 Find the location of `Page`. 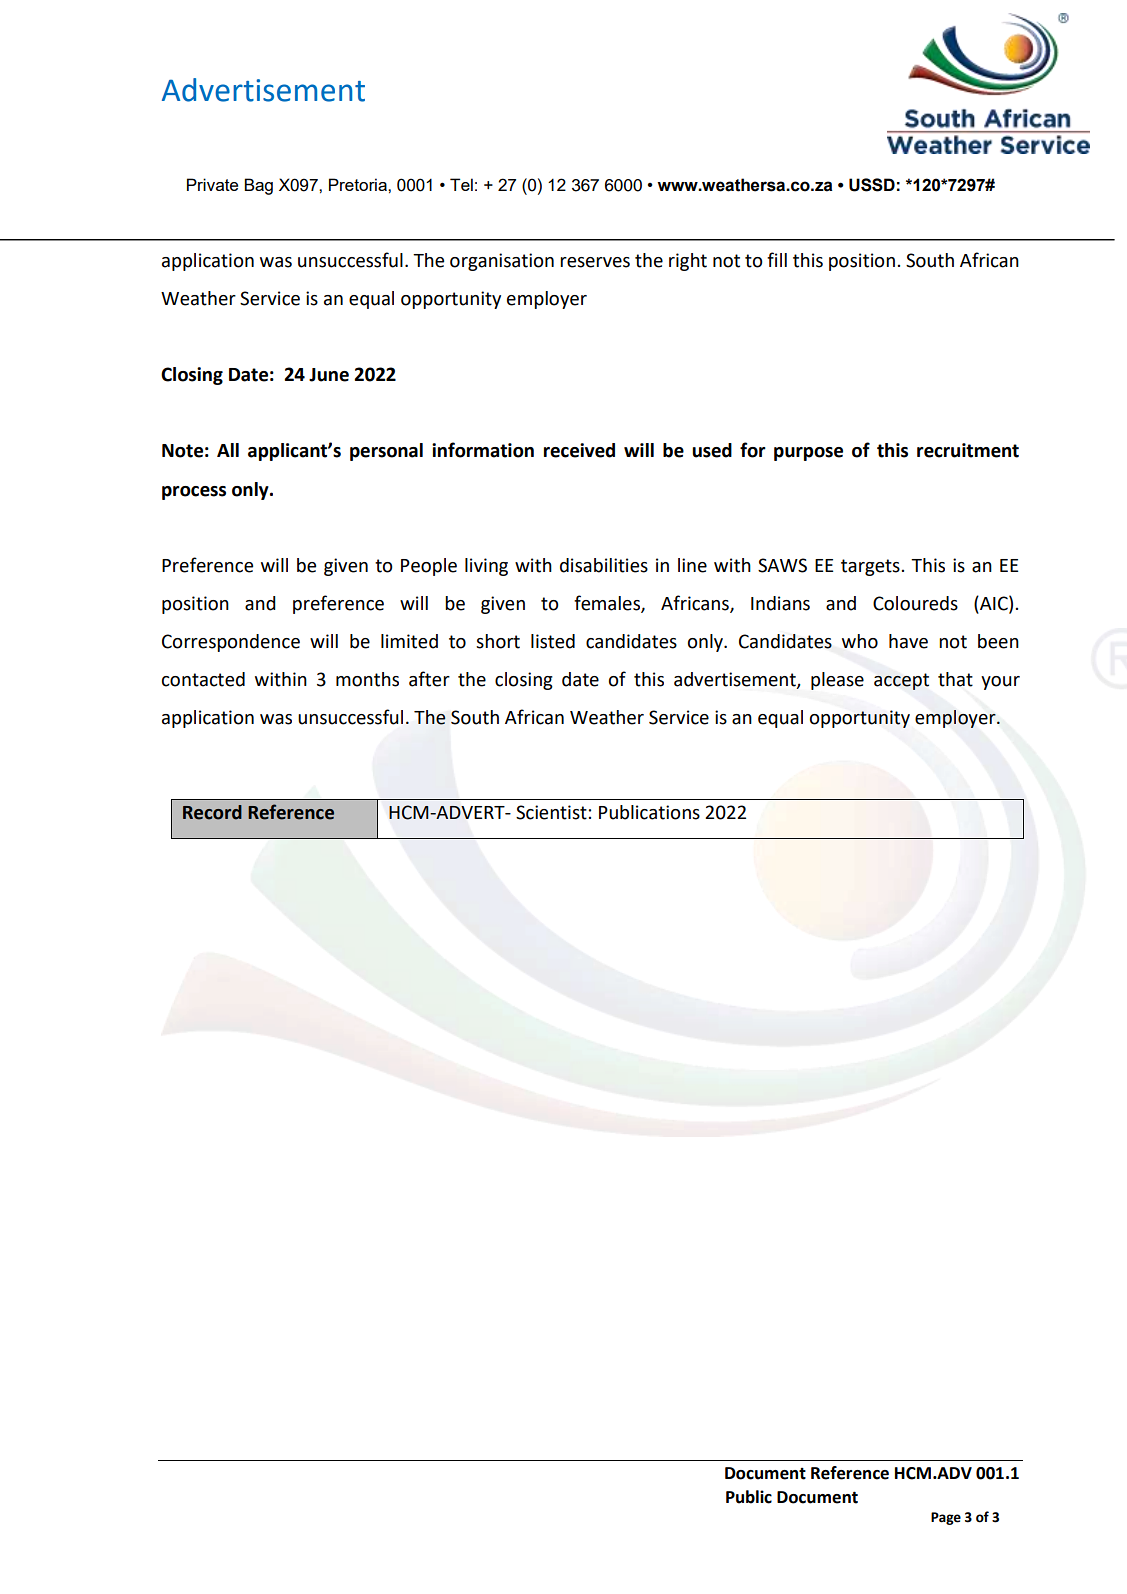

Page is located at coordinates (946, 1518).
